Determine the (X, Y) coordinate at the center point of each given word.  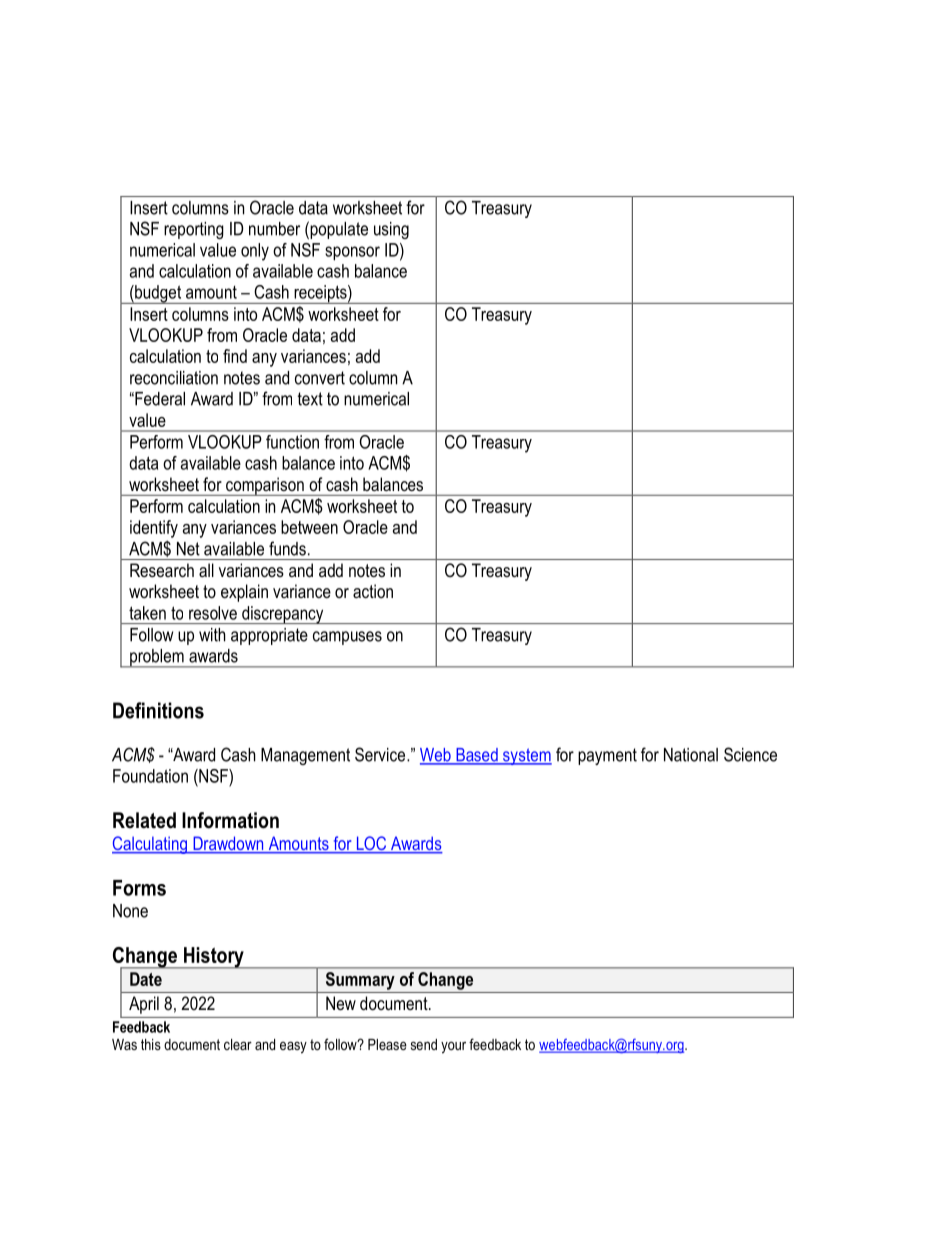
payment (607, 756)
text (310, 399)
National (691, 755)
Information (230, 820)
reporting (194, 230)
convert (320, 378)
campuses (347, 638)
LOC (371, 844)
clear (238, 1044)
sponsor (352, 253)
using (391, 230)
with (212, 635)
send (424, 1044)
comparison (265, 486)
